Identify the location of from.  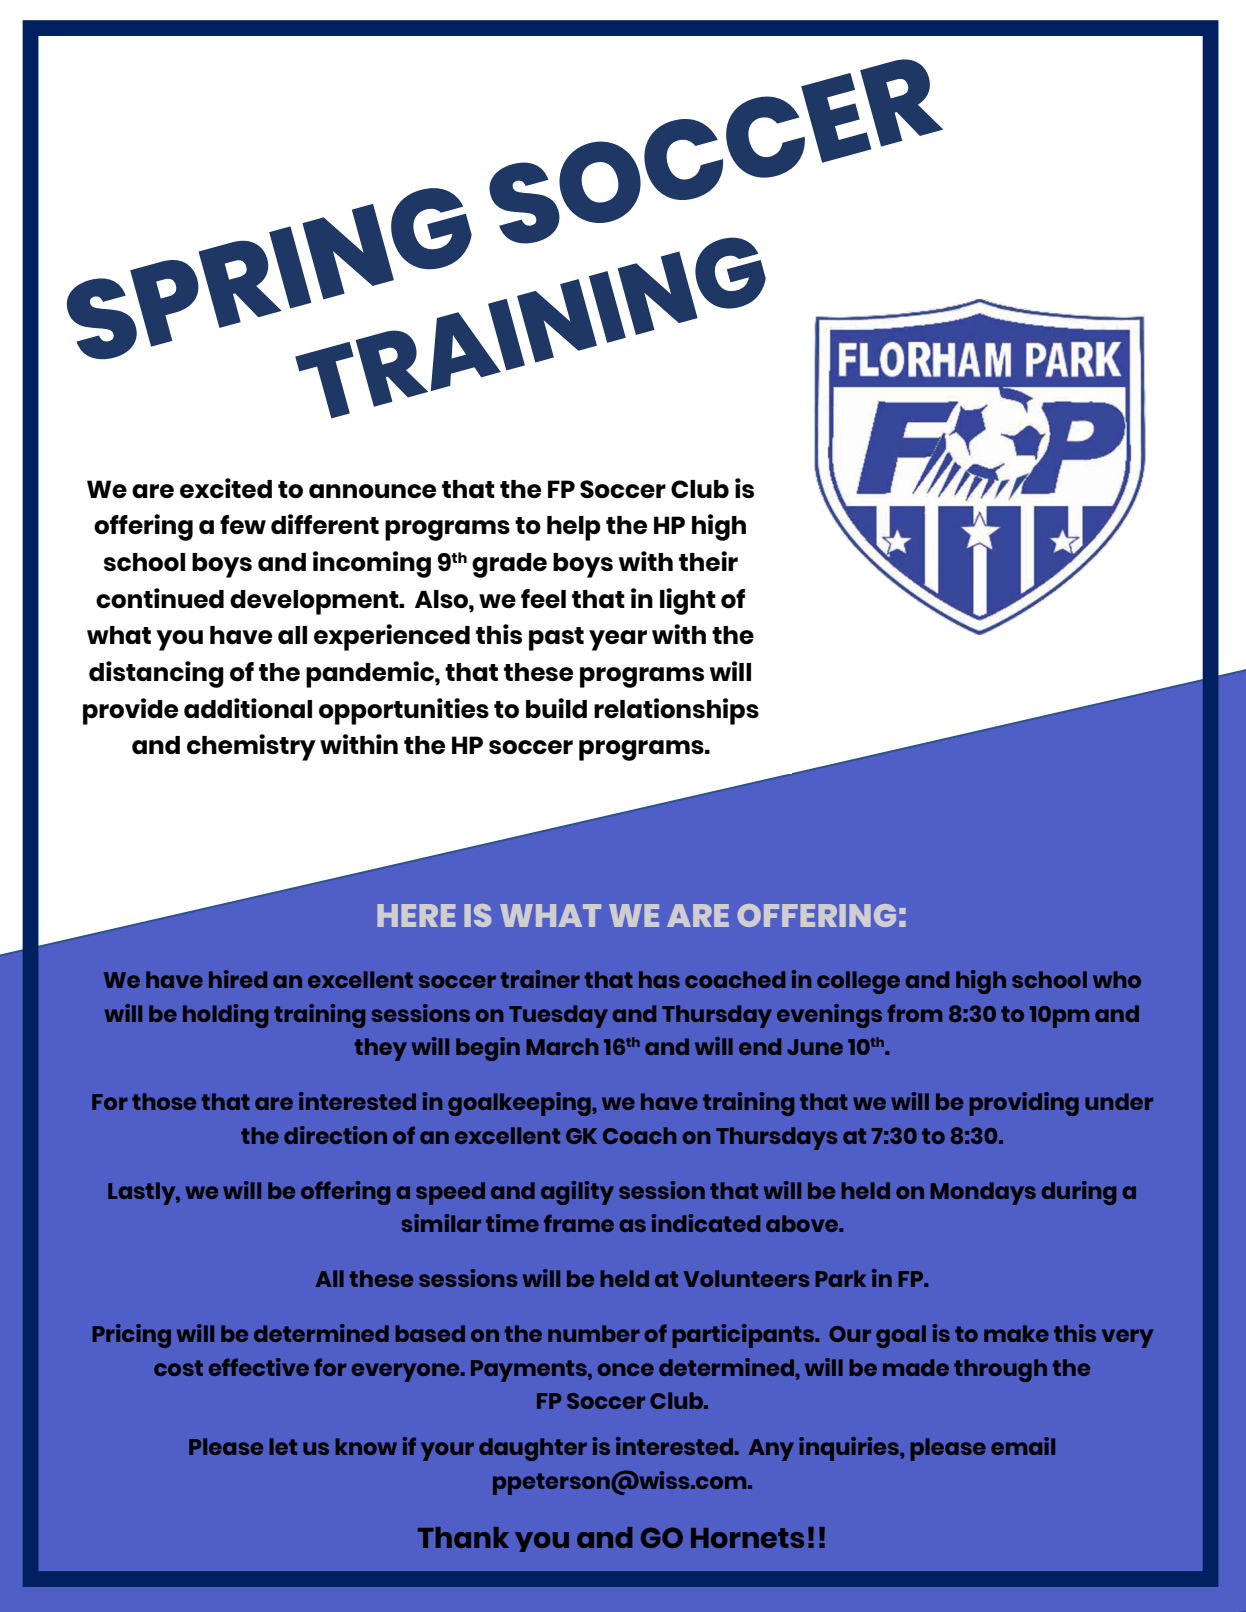
(914, 1013).
